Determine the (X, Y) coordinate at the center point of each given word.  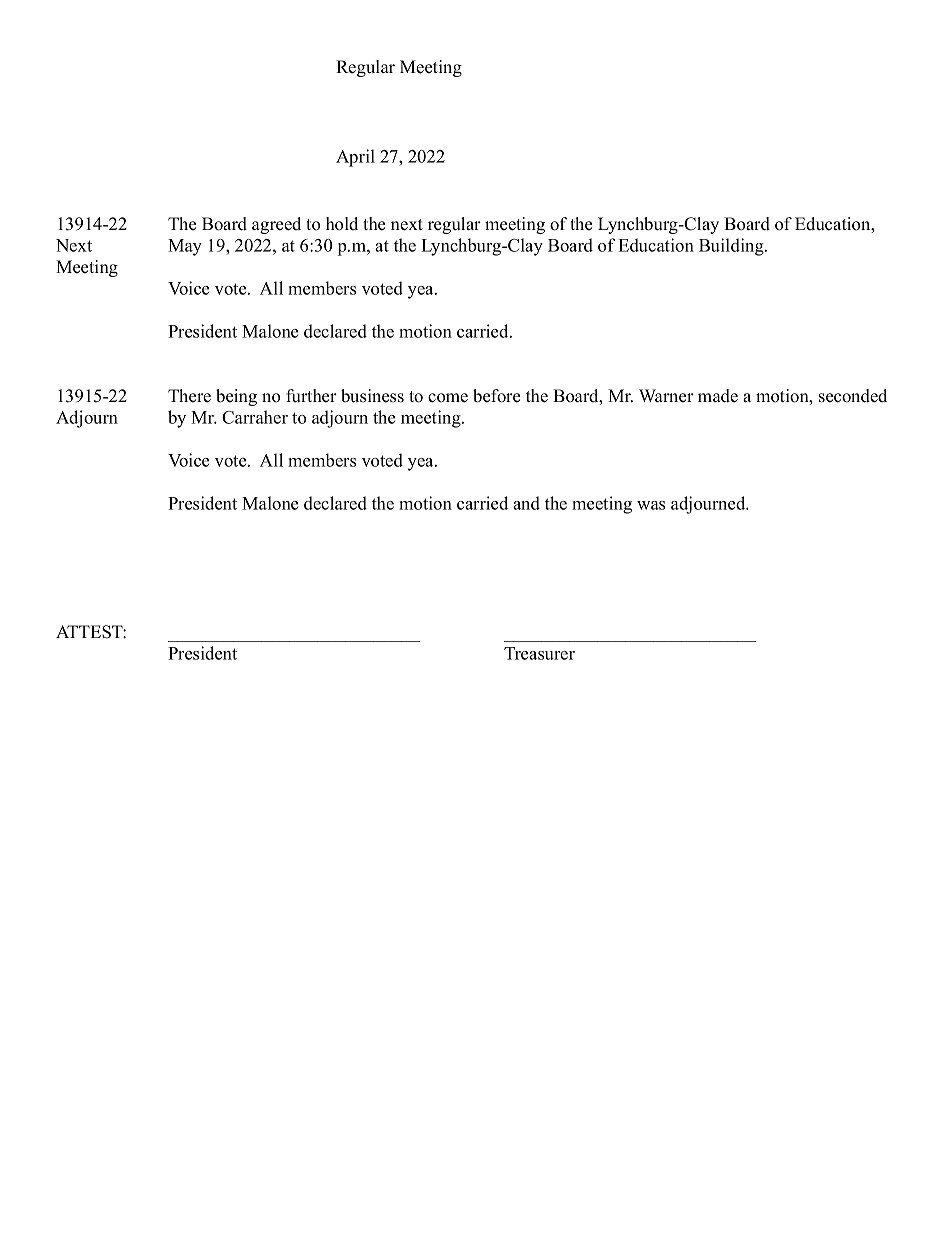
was (651, 505)
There (189, 396)
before (496, 396)
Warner (666, 396)
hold (342, 224)
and (526, 503)
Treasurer (539, 653)
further (311, 396)
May (185, 247)
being (236, 397)
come (448, 398)
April (355, 158)
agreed (276, 225)
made (718, 396)
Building (732, 247)
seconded (853, 396)
